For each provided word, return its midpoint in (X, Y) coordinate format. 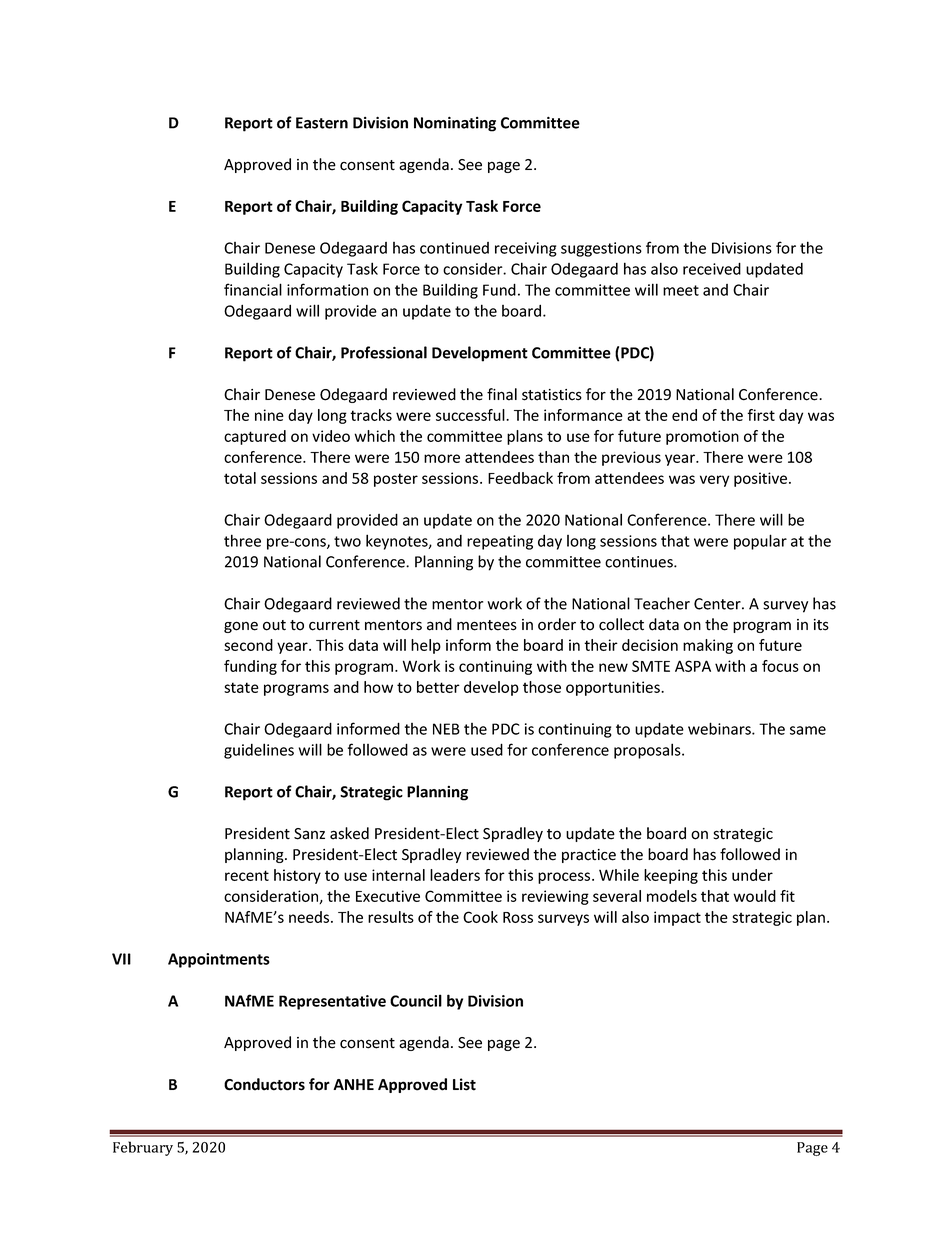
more (442, 458)
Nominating (455, 124)
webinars (720, 728)
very (714, 481)
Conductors (264, 1084)
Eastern (322, 123)
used (487, 749)
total (240, 478)
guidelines (259, 751)
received (712, 268)
